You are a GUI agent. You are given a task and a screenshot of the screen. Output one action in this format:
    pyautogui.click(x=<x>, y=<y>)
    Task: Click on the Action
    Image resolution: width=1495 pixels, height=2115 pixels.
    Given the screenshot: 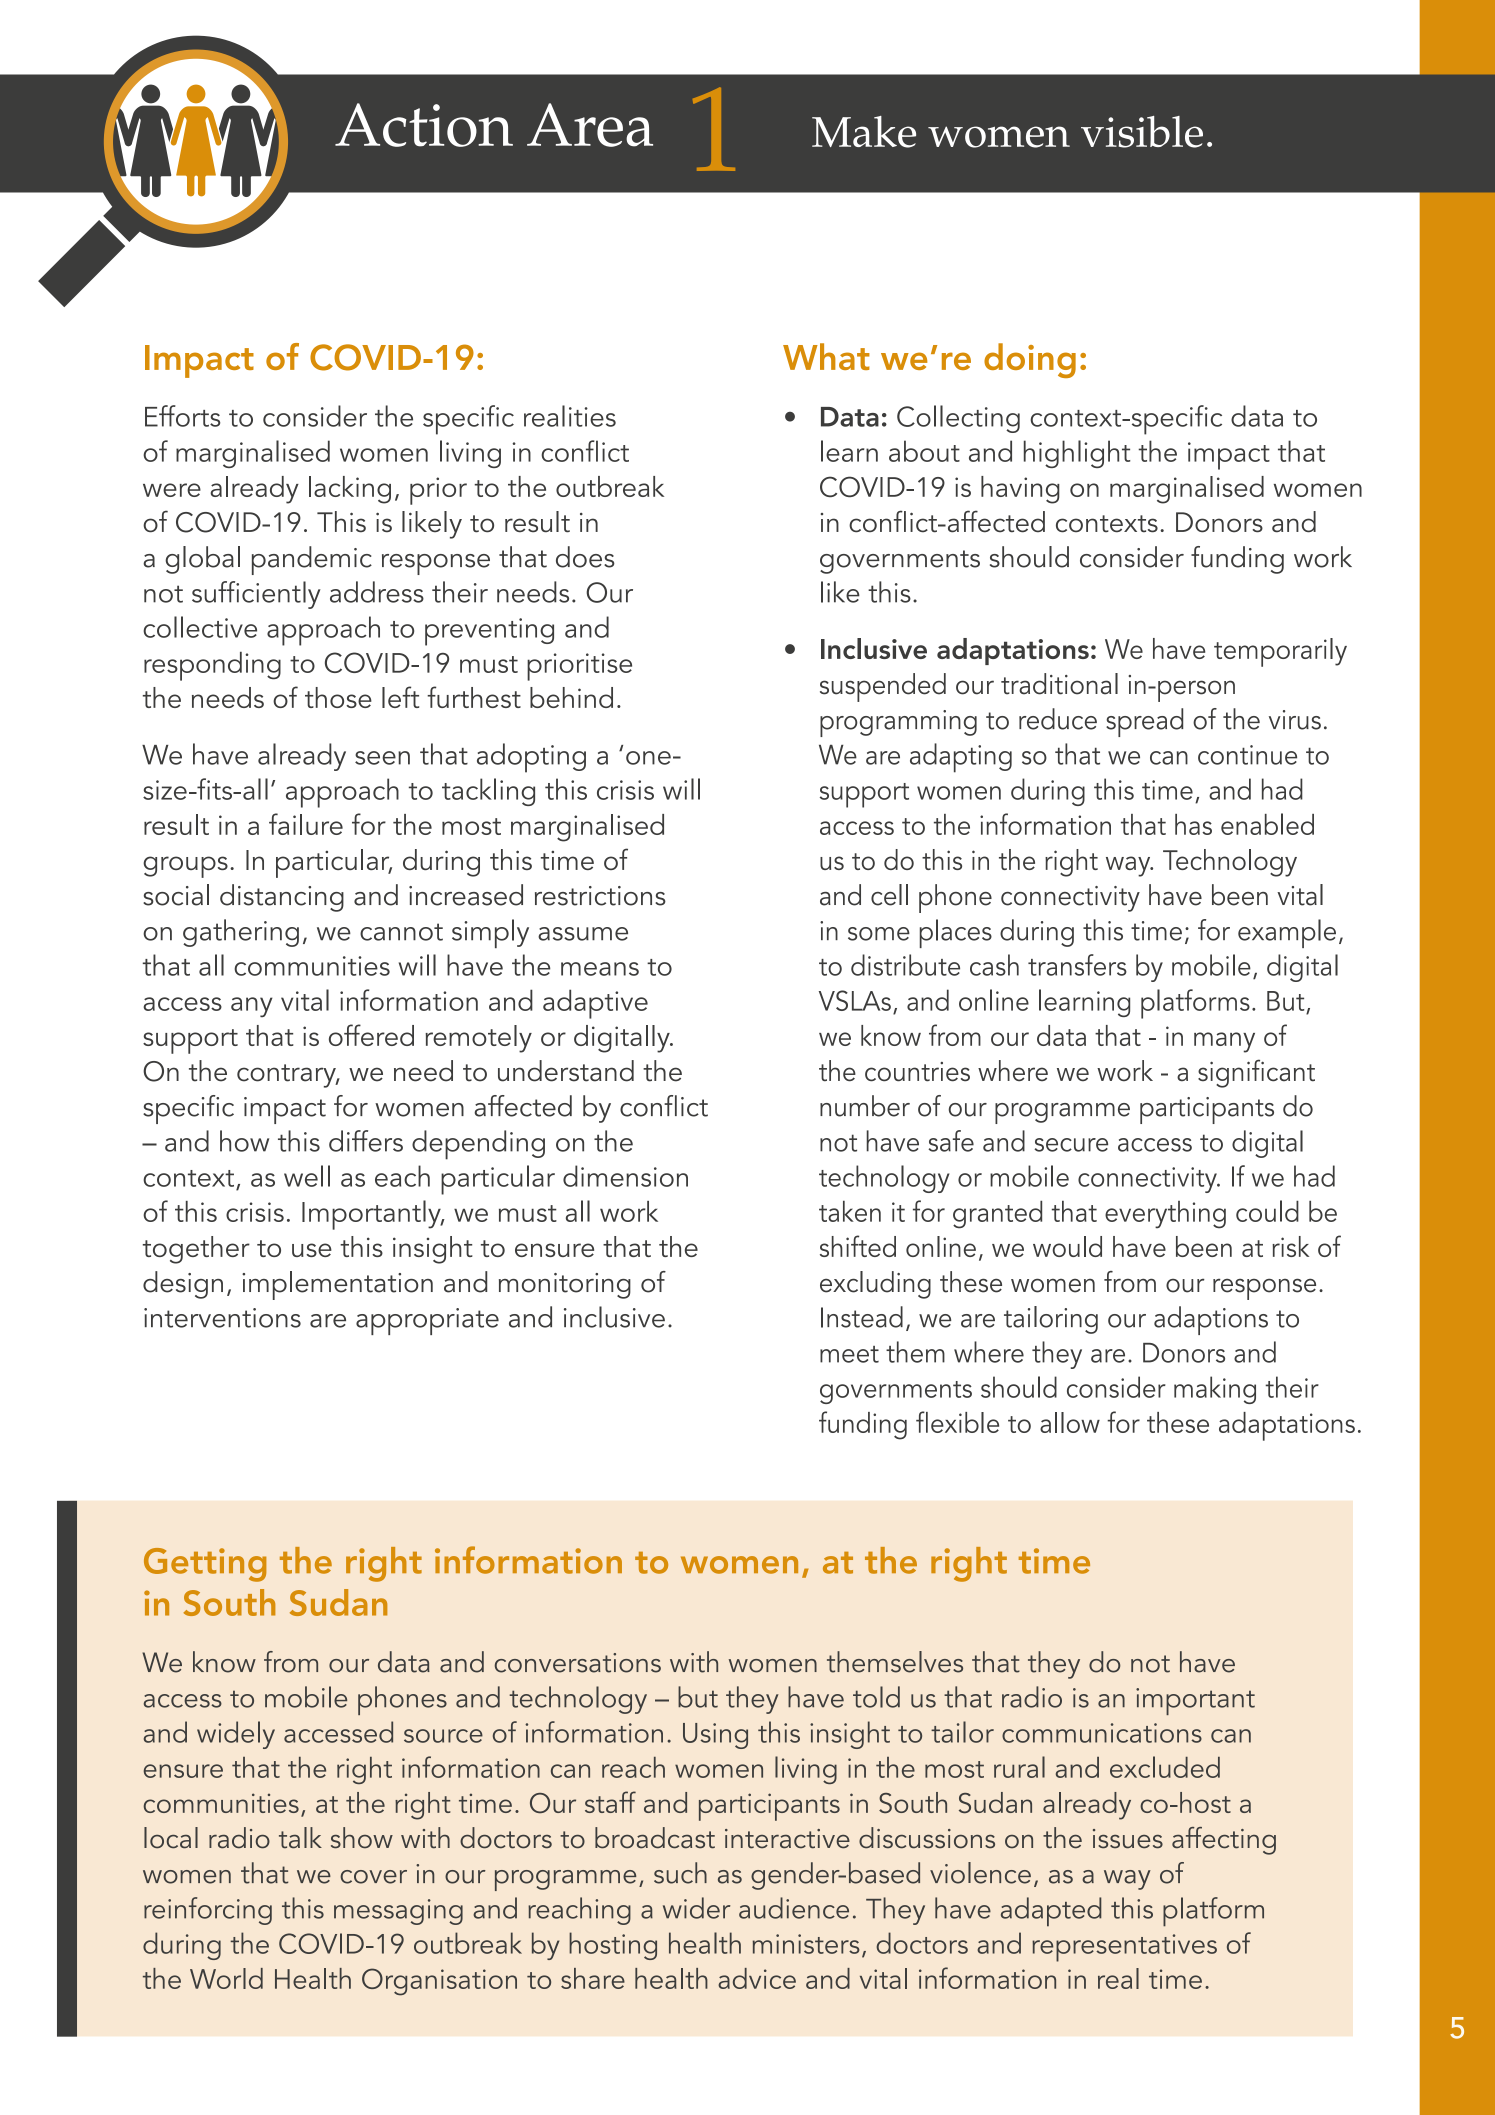 What is the action you would take?
    pyautogui.click(x=424, y=125)
